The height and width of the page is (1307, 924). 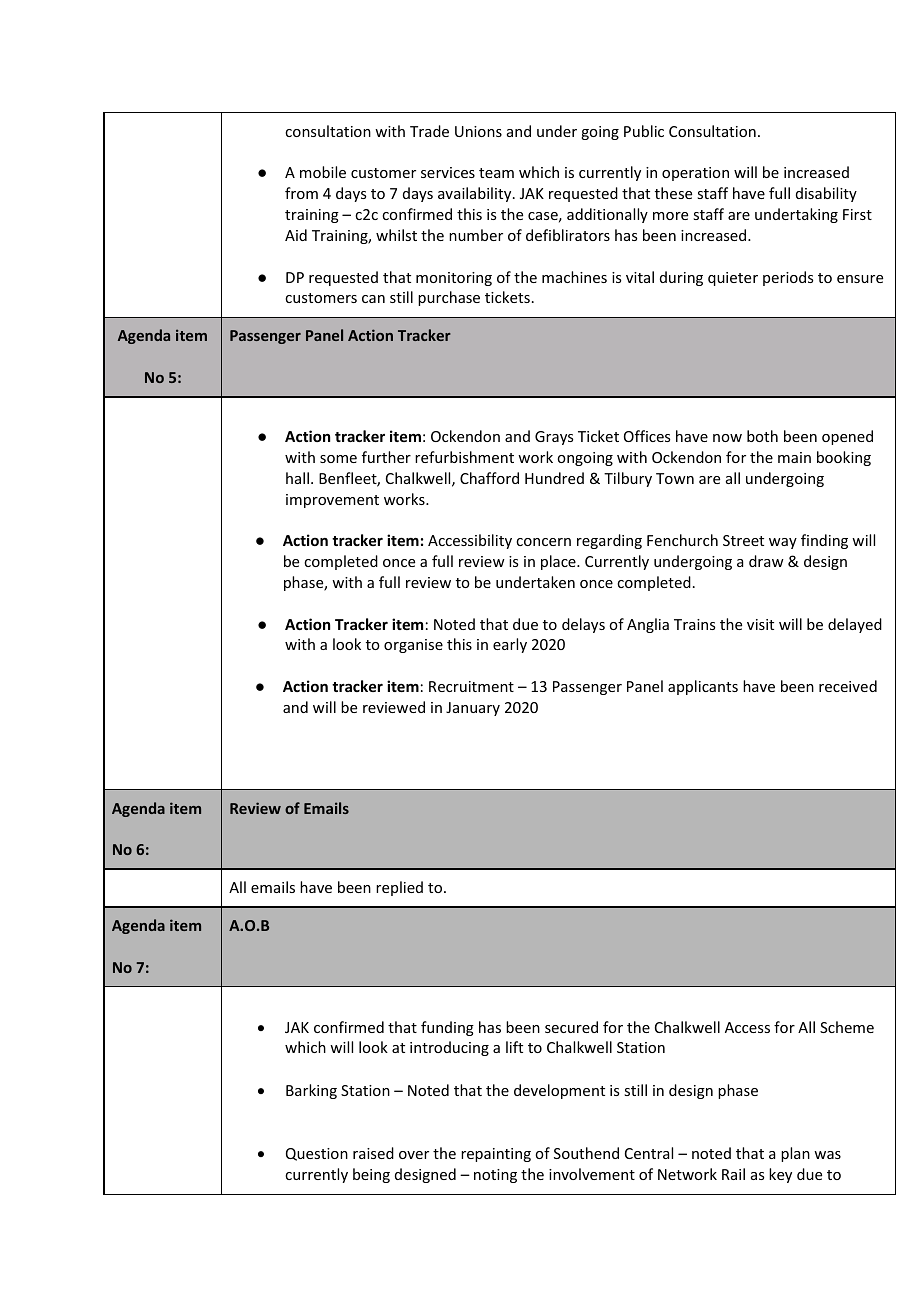 What do you see at coordinates (847, 1027) in the page?
I see `Scheme` at bounding box center [847, 1027].
